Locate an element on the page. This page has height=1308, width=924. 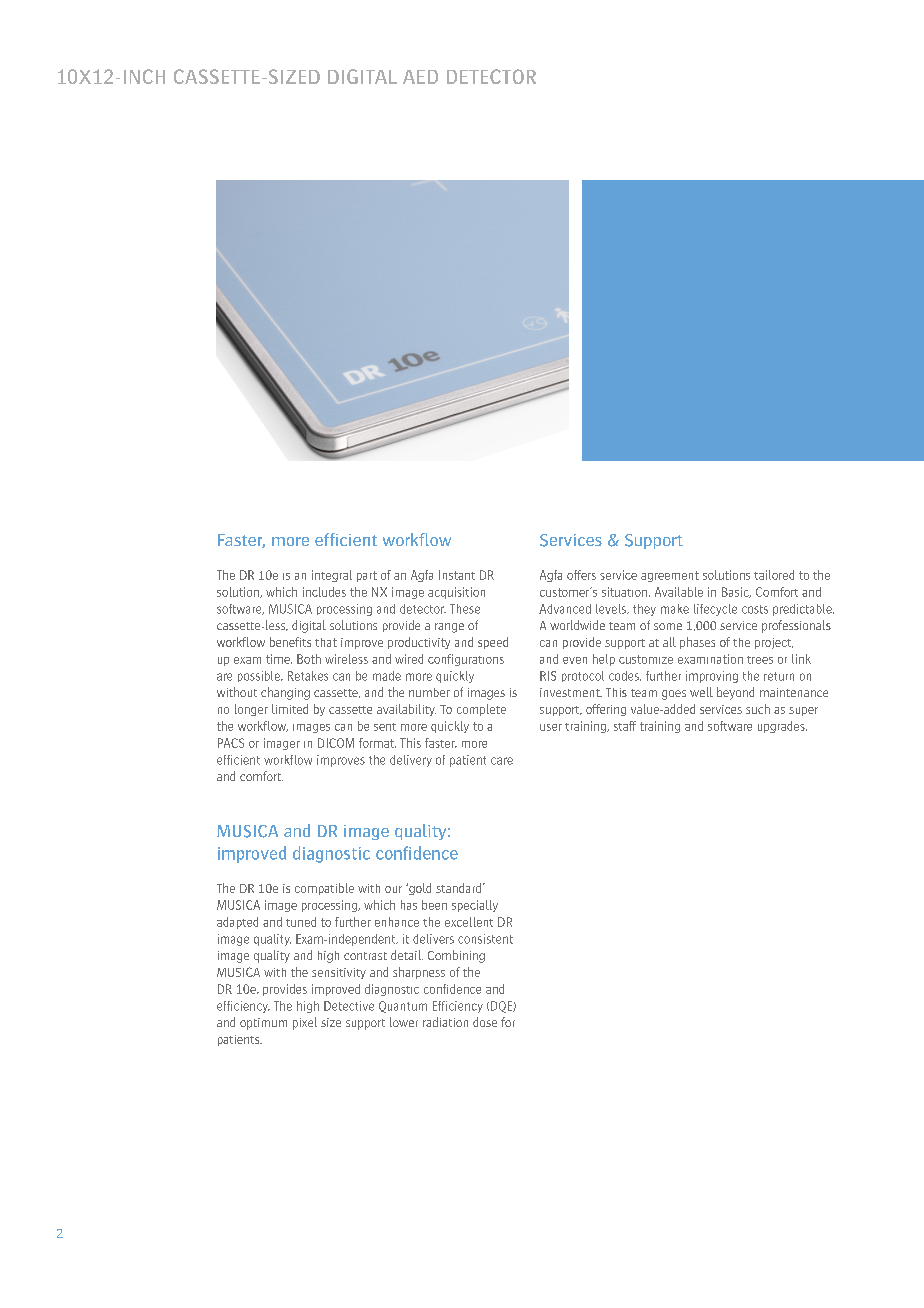
complete is located at coordinates (481, 710).
